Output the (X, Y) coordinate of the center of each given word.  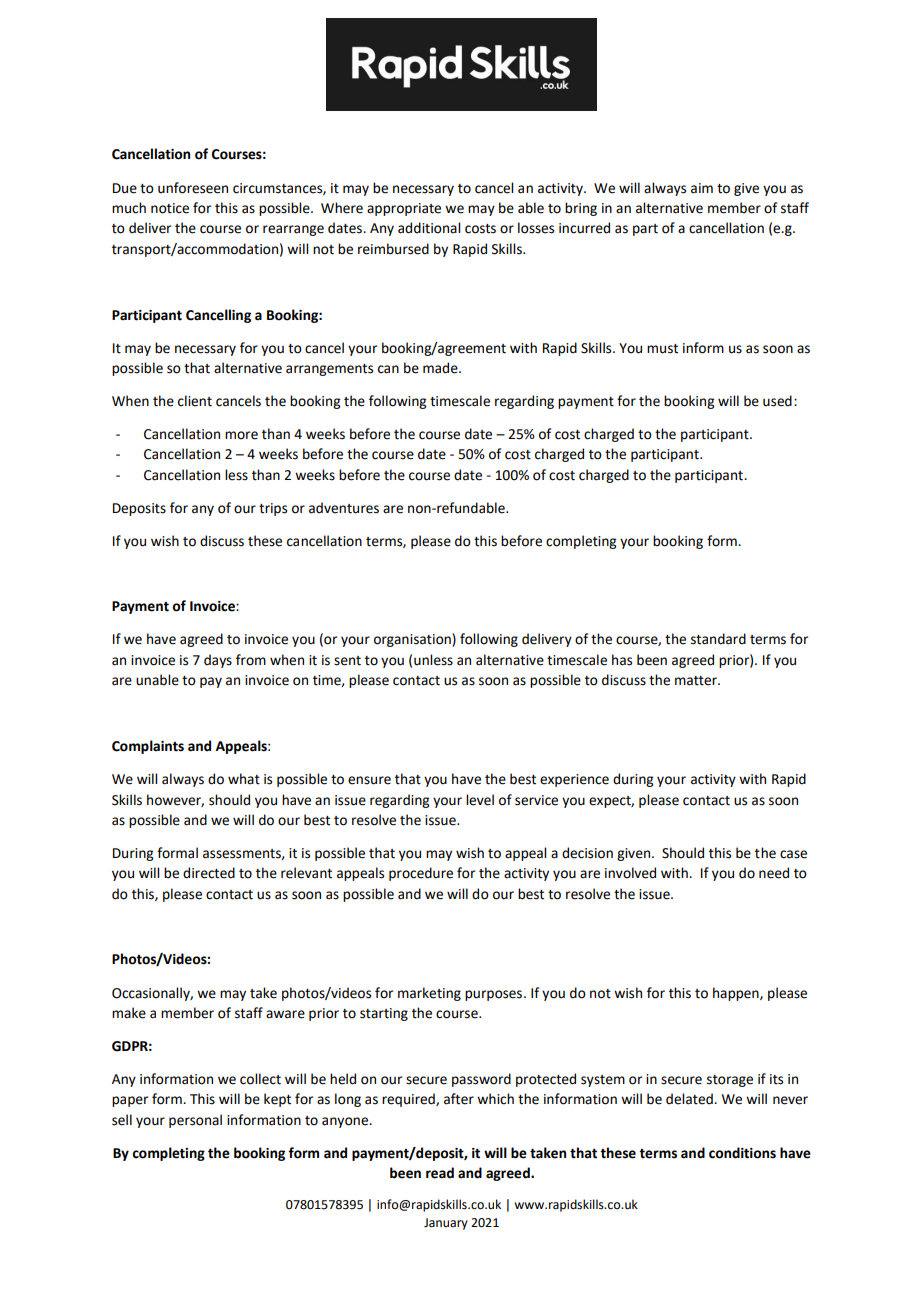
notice (170, 208)
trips (273, 509)
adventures (344, 508)
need (774, 873)
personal (195, 1121)
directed (209, 873)
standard (718, 639)
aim (702, 188)
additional (429, 228)
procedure (421, 874)
